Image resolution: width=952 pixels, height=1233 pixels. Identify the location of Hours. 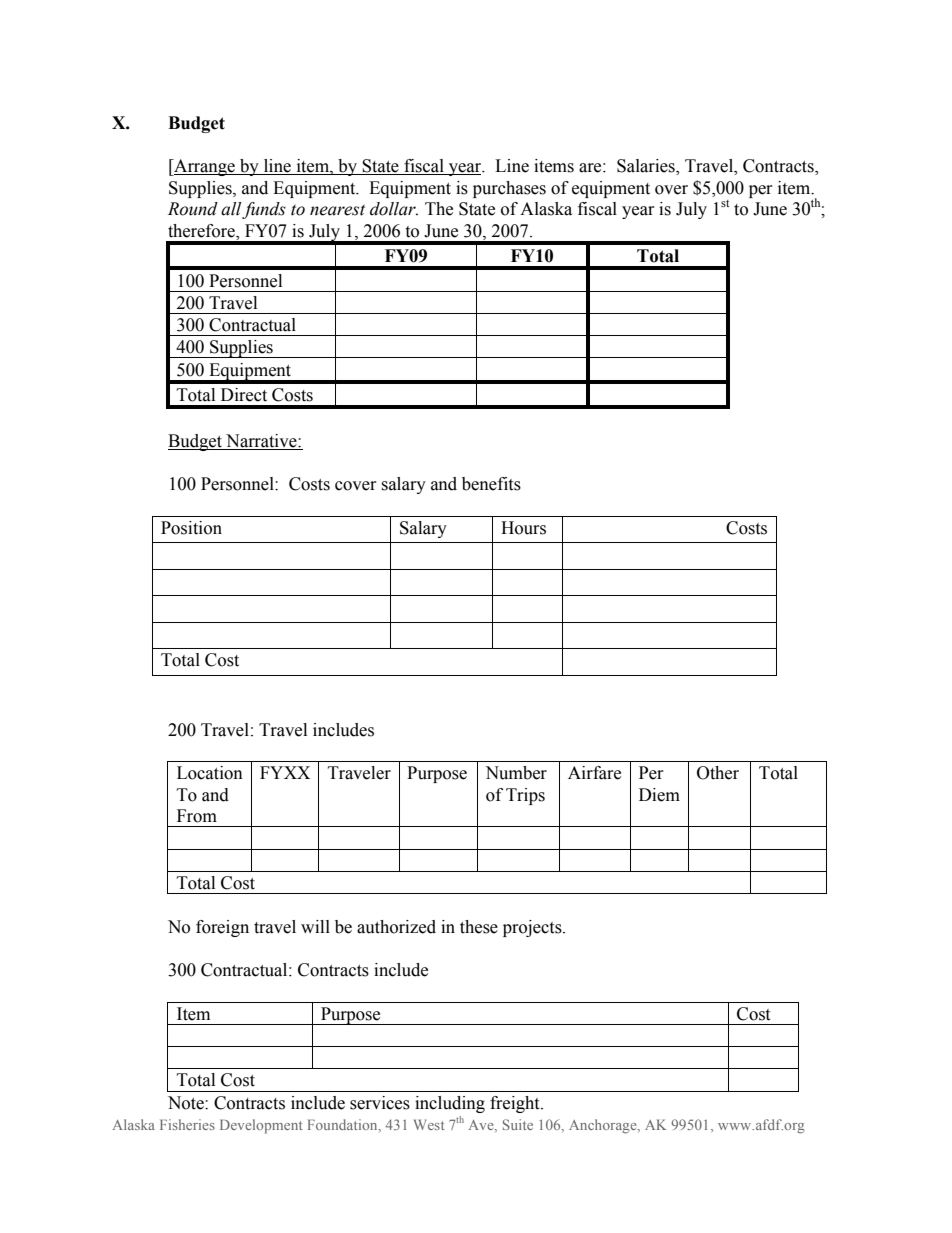
(523, 528).
